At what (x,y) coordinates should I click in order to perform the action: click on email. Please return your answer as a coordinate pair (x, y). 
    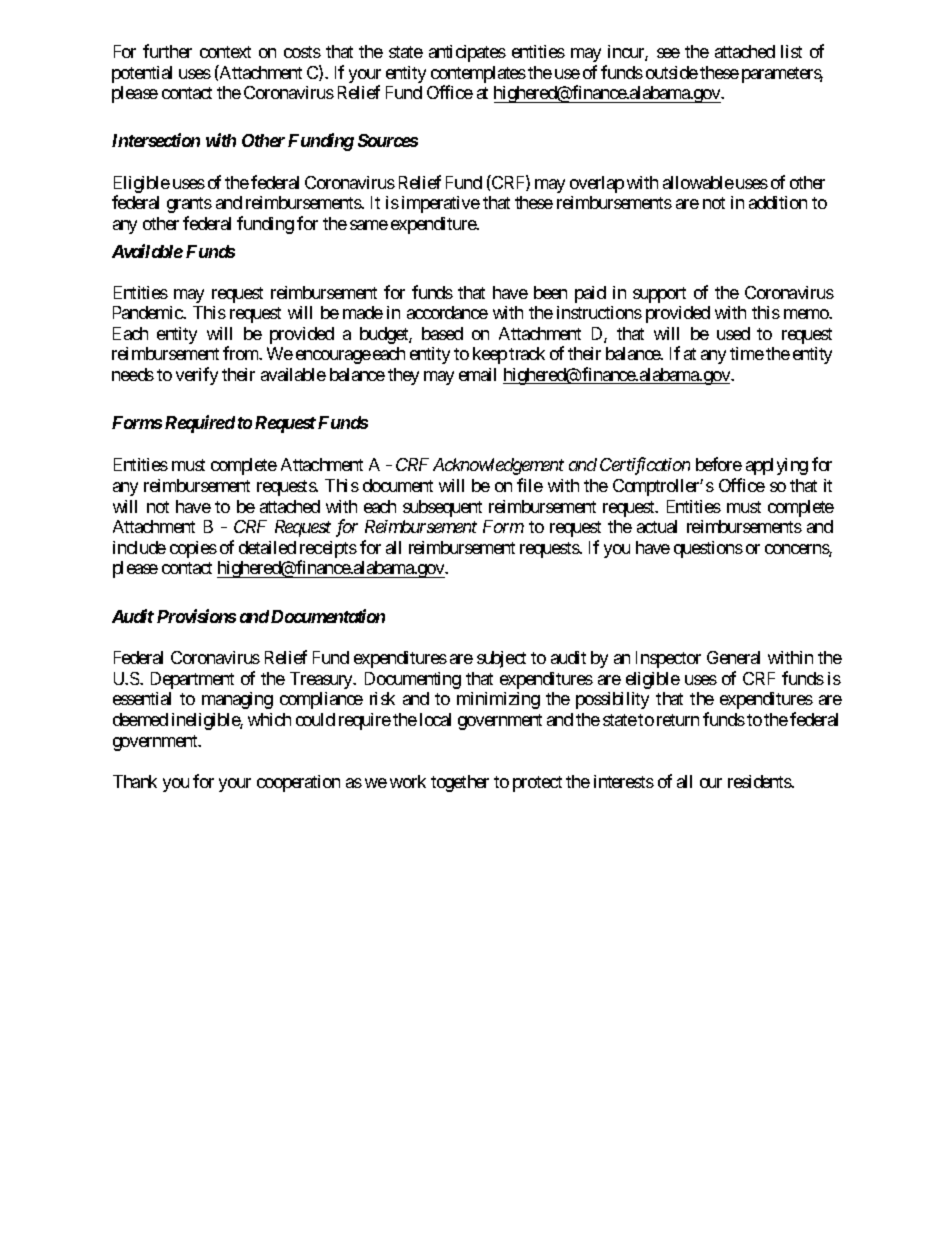
    Looking at the image, I should click on (477, 374).
